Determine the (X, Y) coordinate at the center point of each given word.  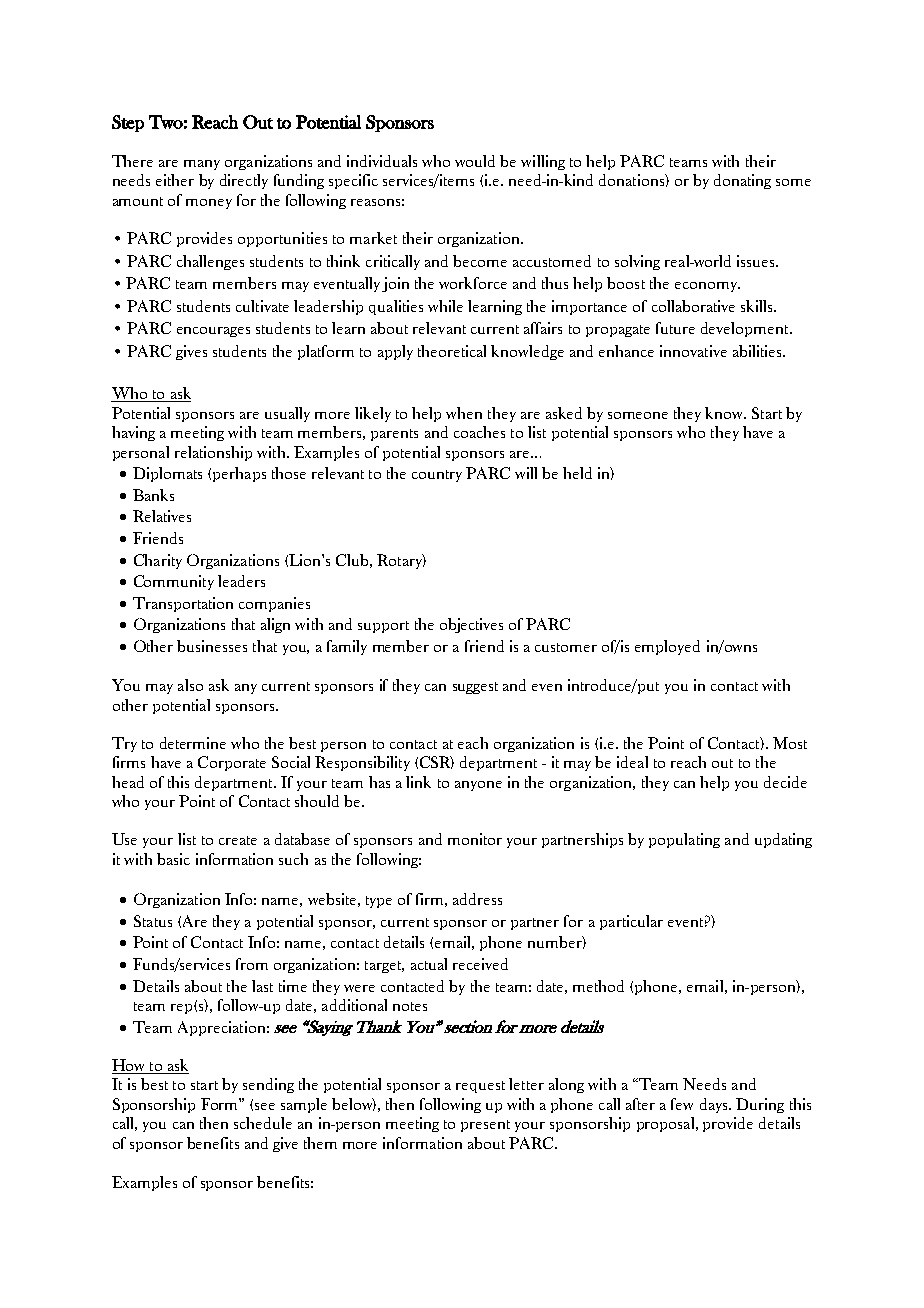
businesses (212, 646)
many (202, 165)
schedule (263, 1123)
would (475, 161)
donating (742, 181)
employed (667, 647)
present (485, 1126)
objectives (471, 625)
